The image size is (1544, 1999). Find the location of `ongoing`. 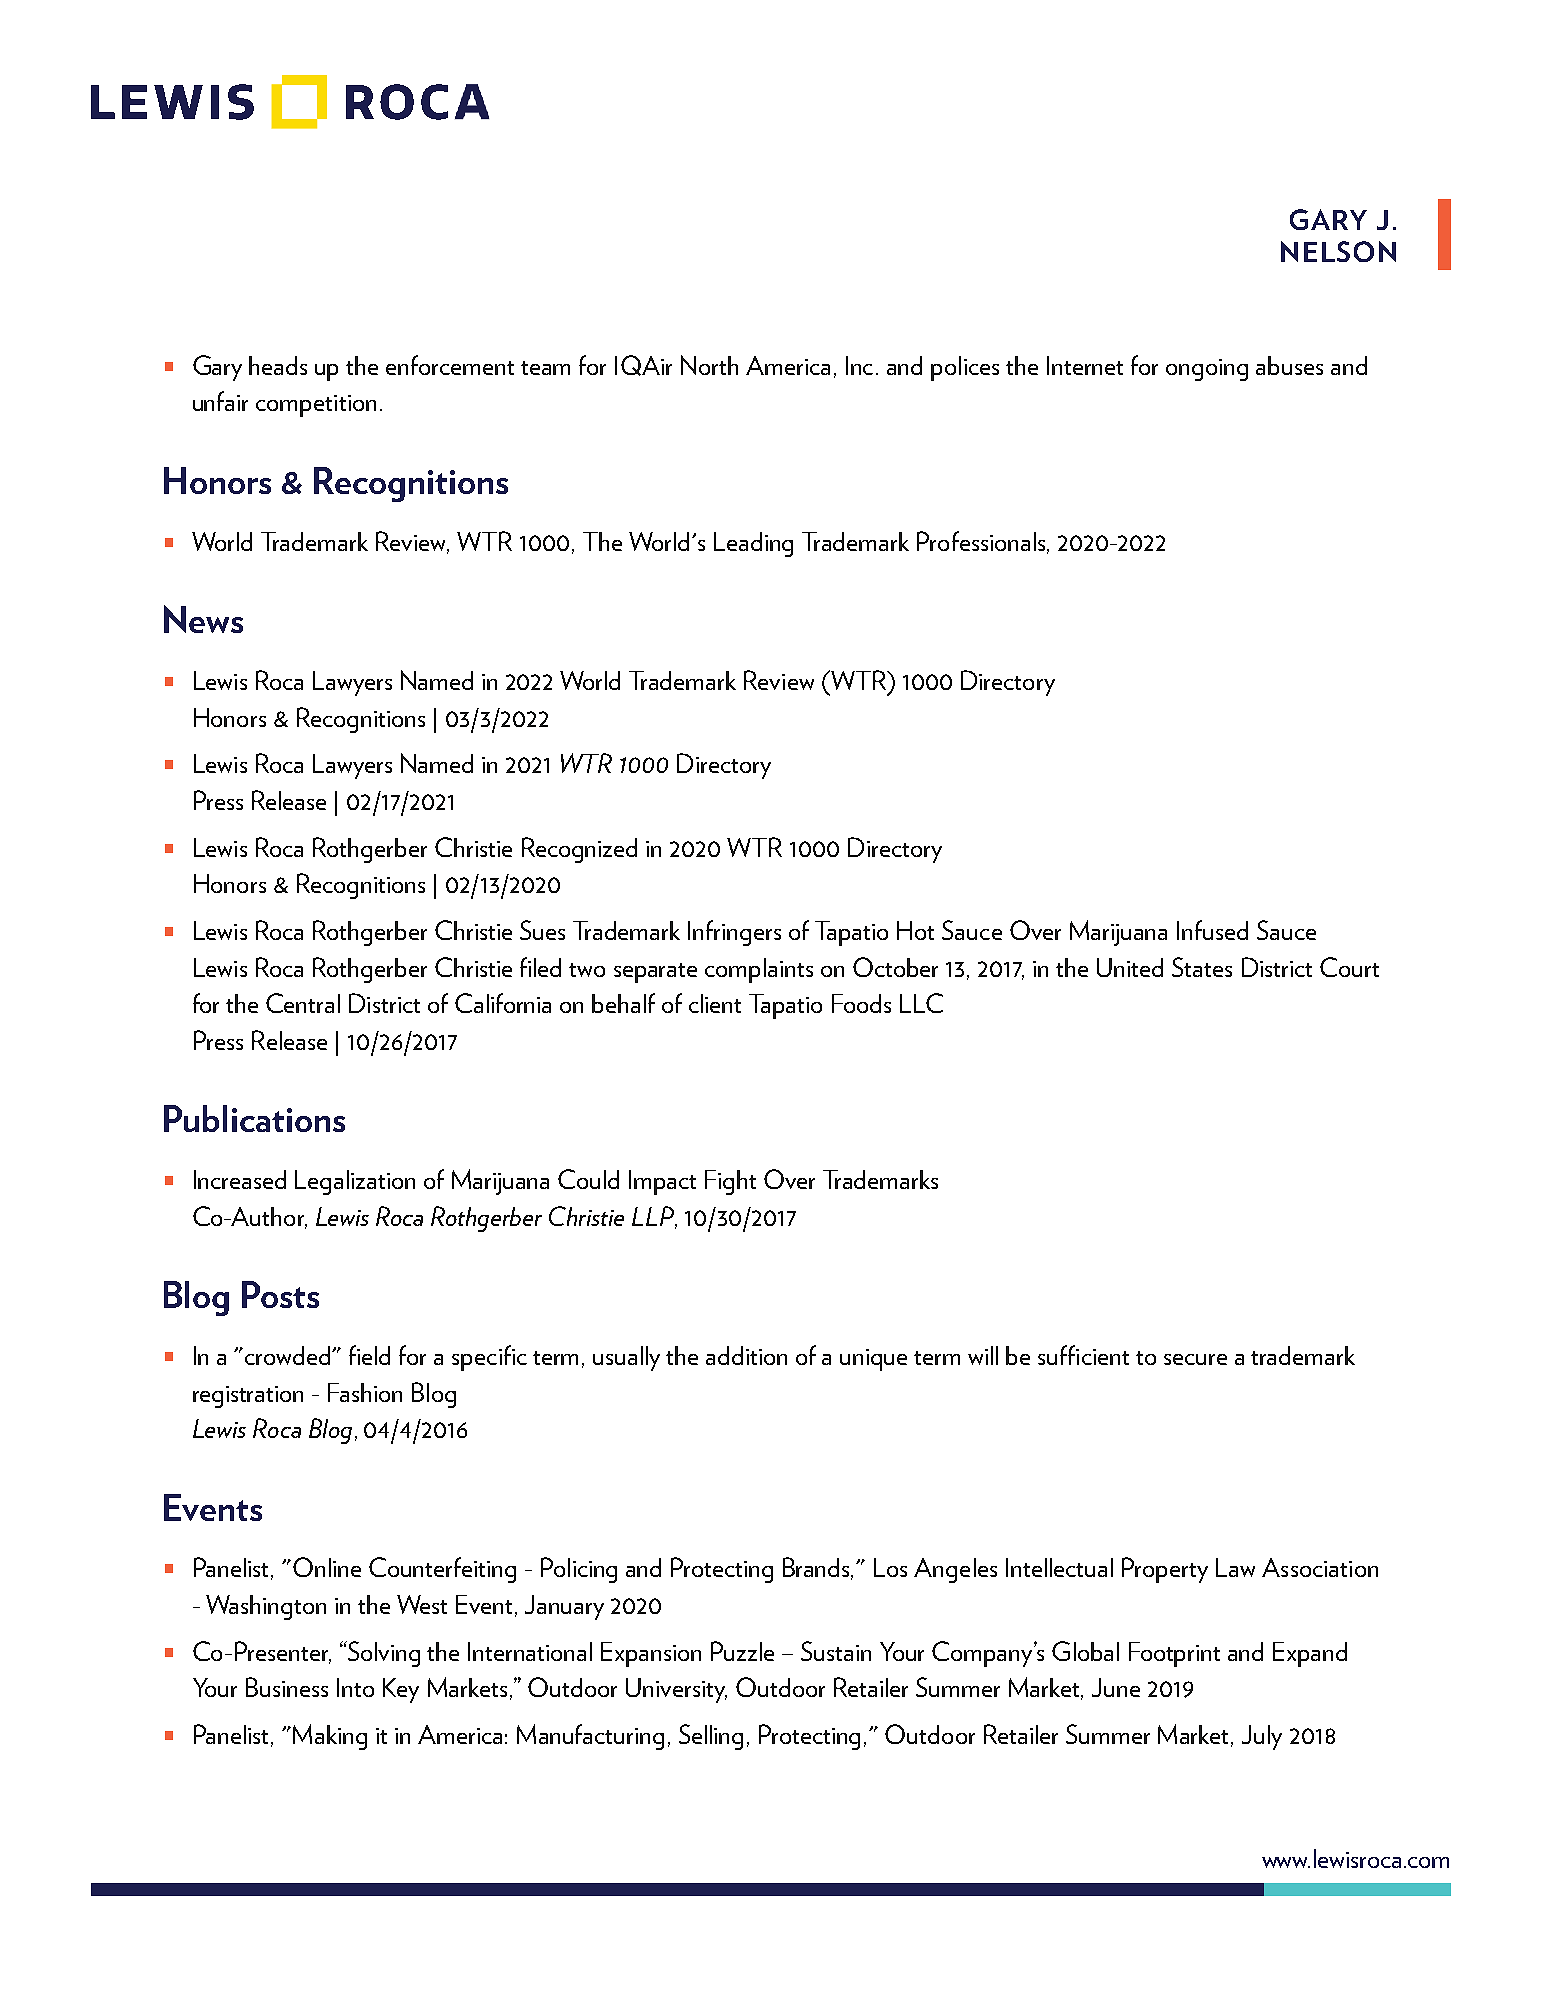

ongoing is located at coordinates (1207, 370).
